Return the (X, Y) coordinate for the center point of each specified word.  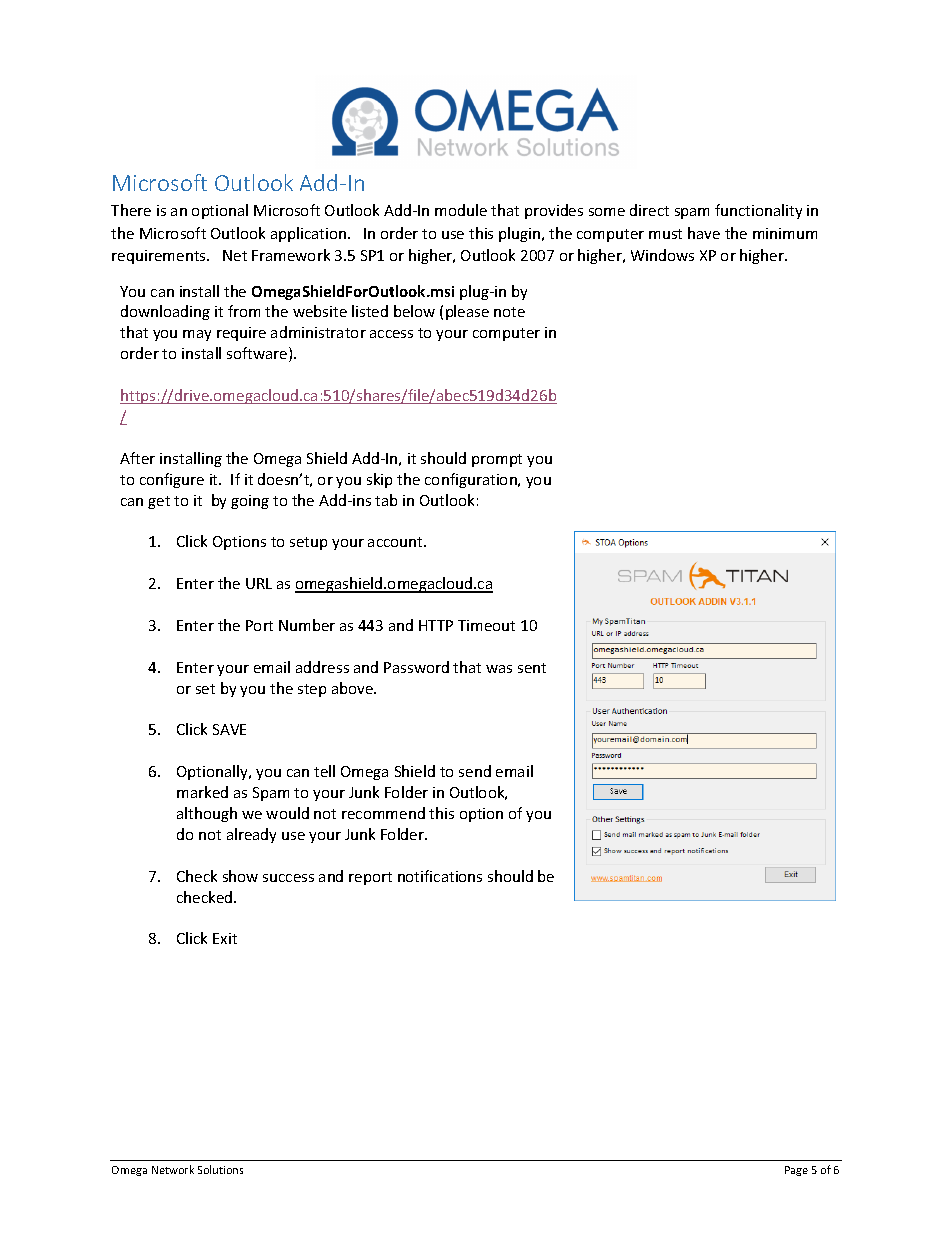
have (704, 233)
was (499, 669)
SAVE (229, 729)
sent (532, 668)
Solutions (220, 1169)
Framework (291, 255)
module (461, 210)
